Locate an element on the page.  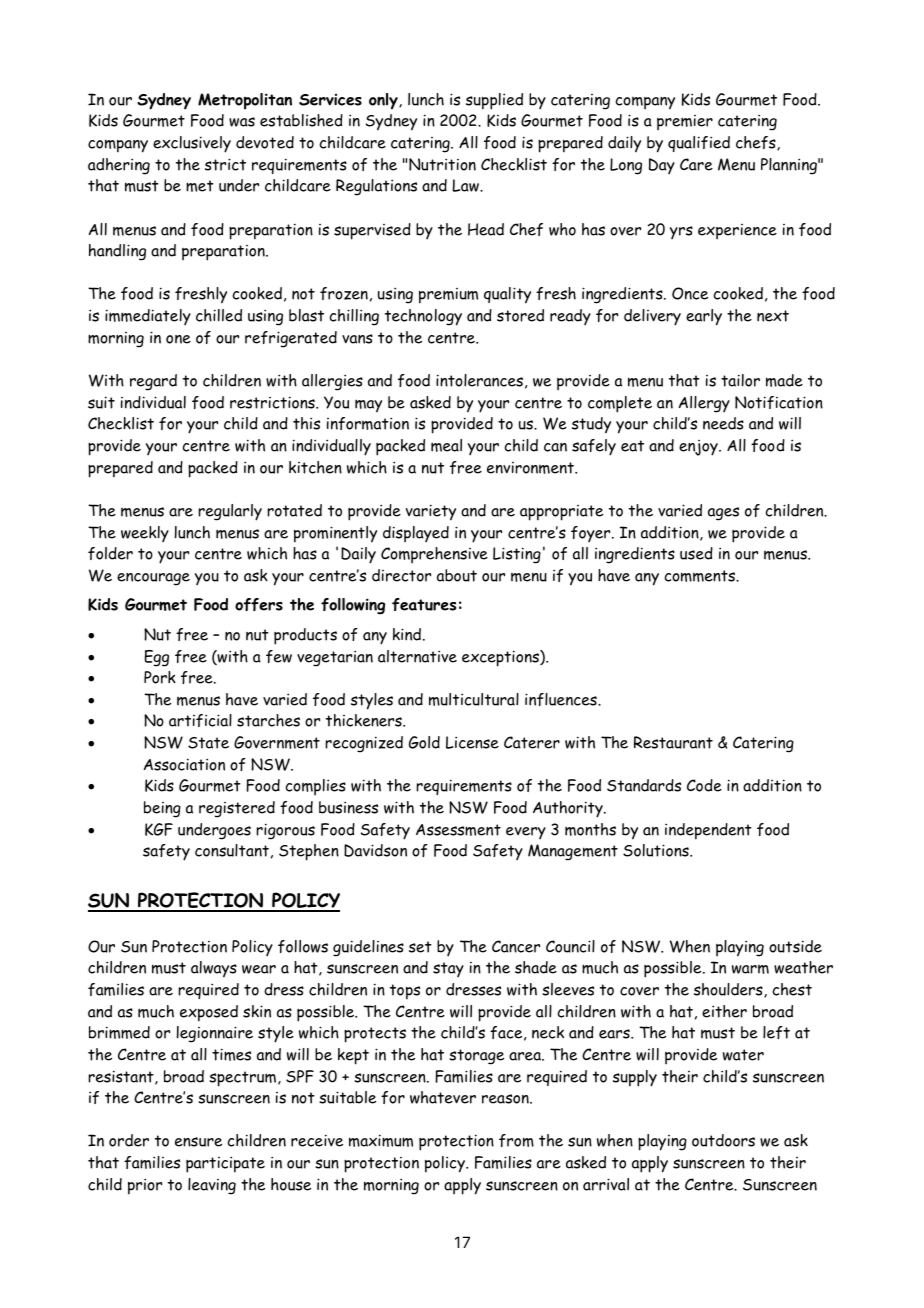
qualified is located at coordinates (699, 144).
